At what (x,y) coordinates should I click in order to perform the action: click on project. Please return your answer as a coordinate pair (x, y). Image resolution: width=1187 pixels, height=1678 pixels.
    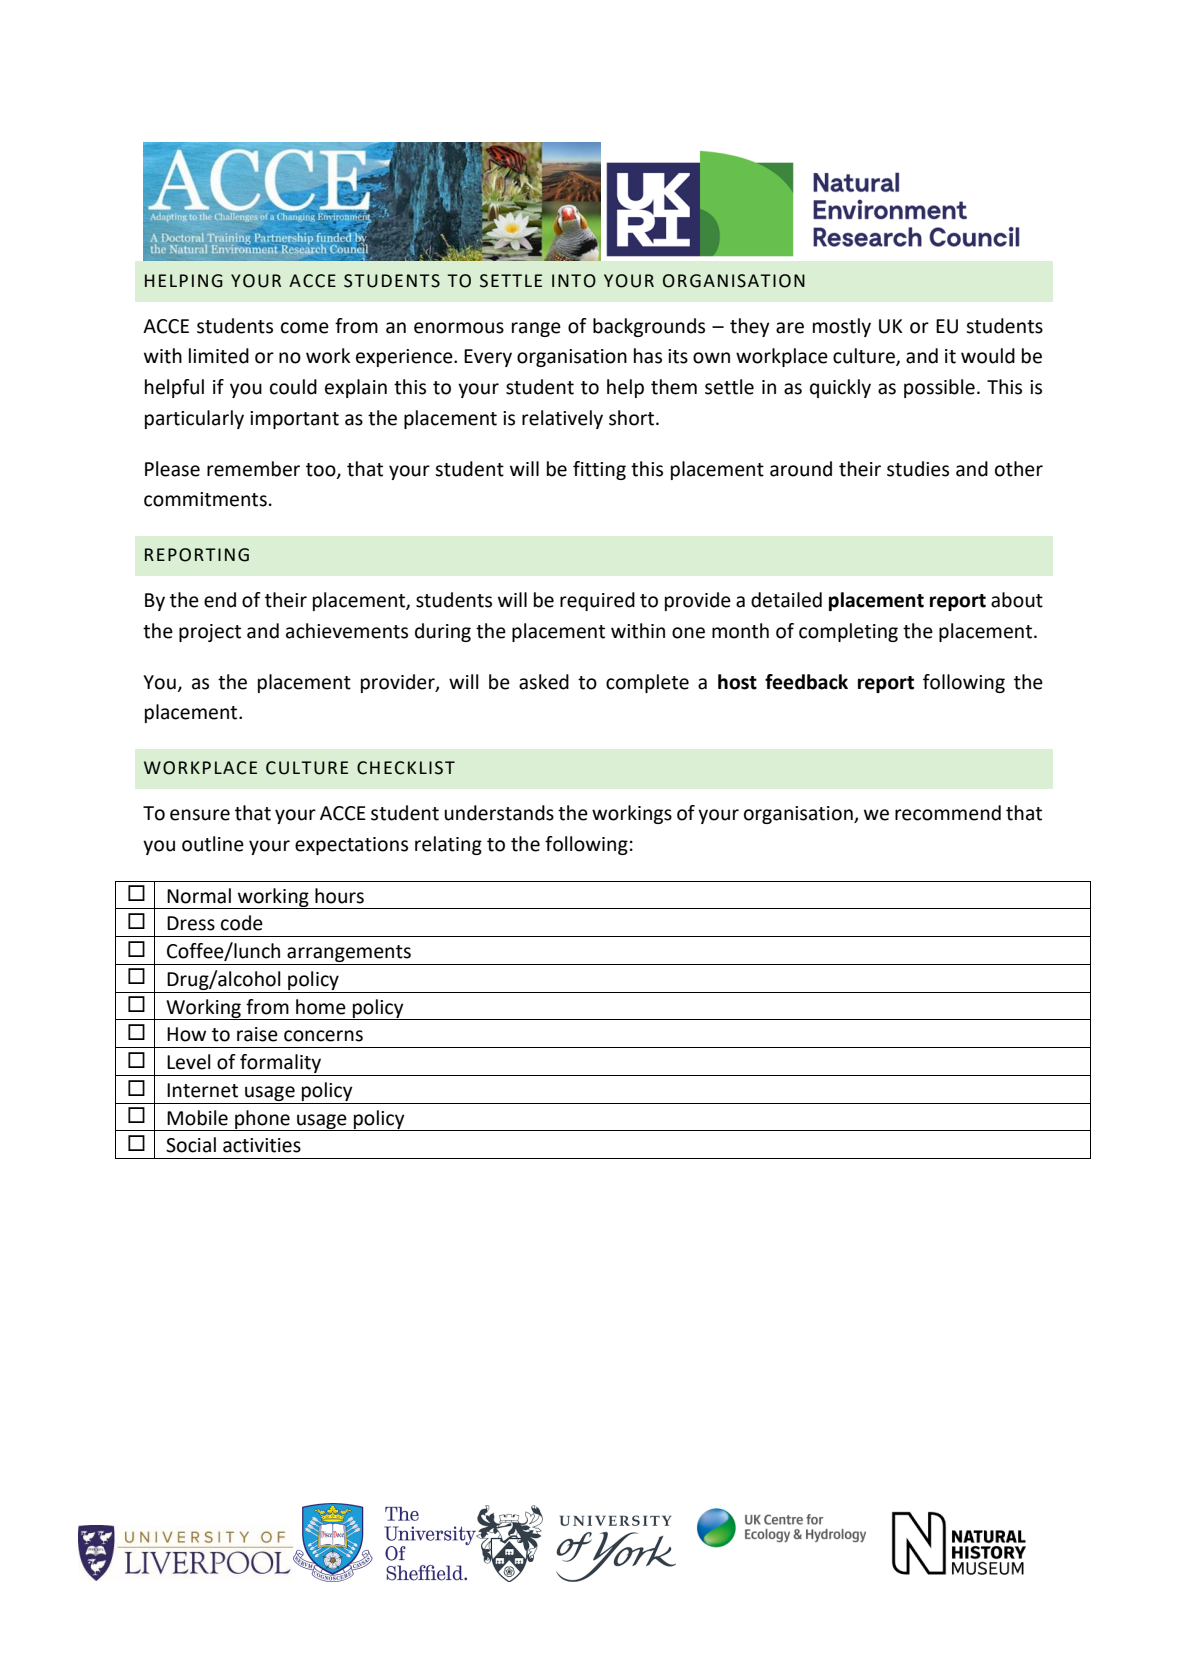
    Looking at the image, I should click on (210, 633).
